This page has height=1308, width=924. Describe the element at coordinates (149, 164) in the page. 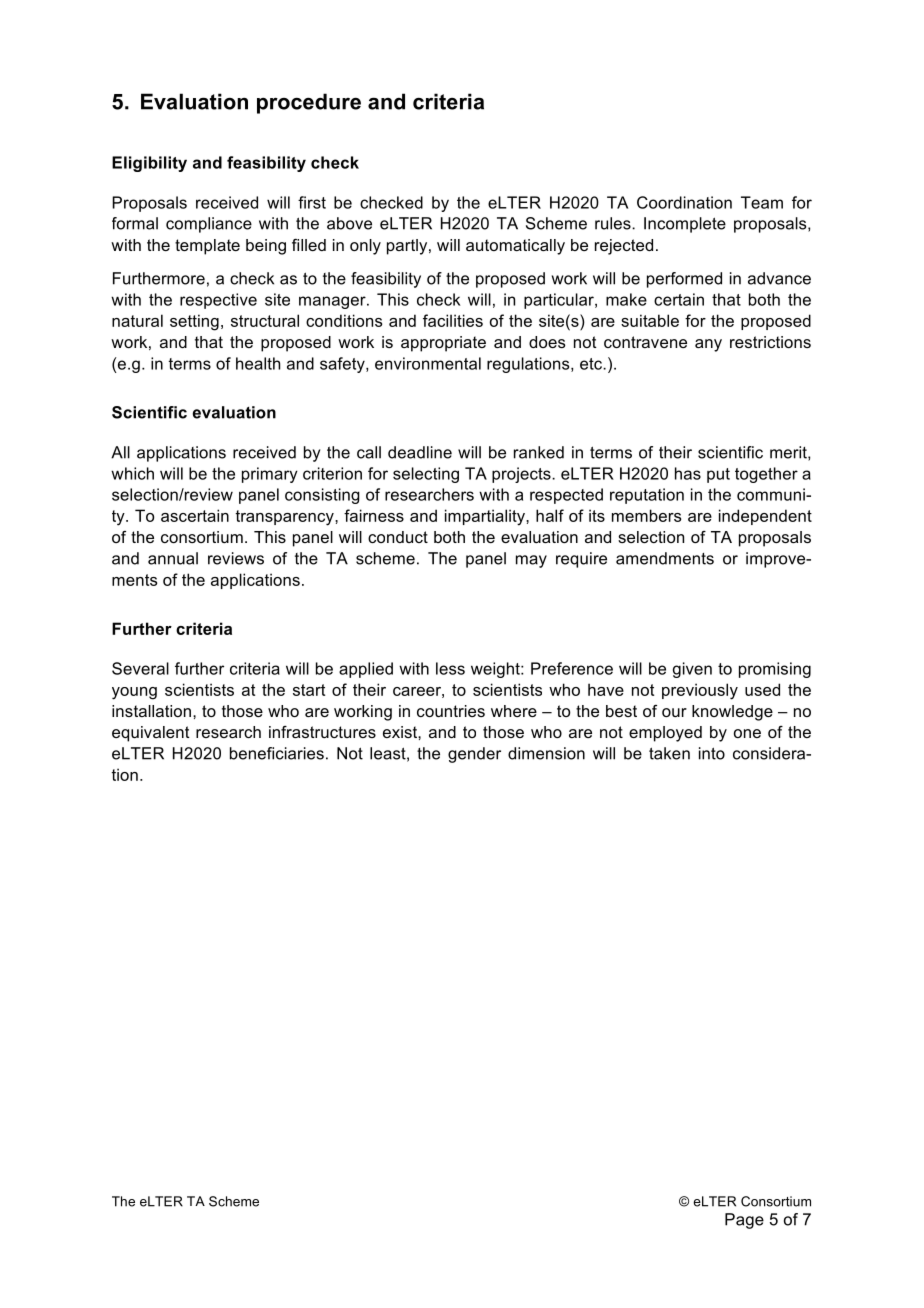

I see `Eligibility` at that location.
